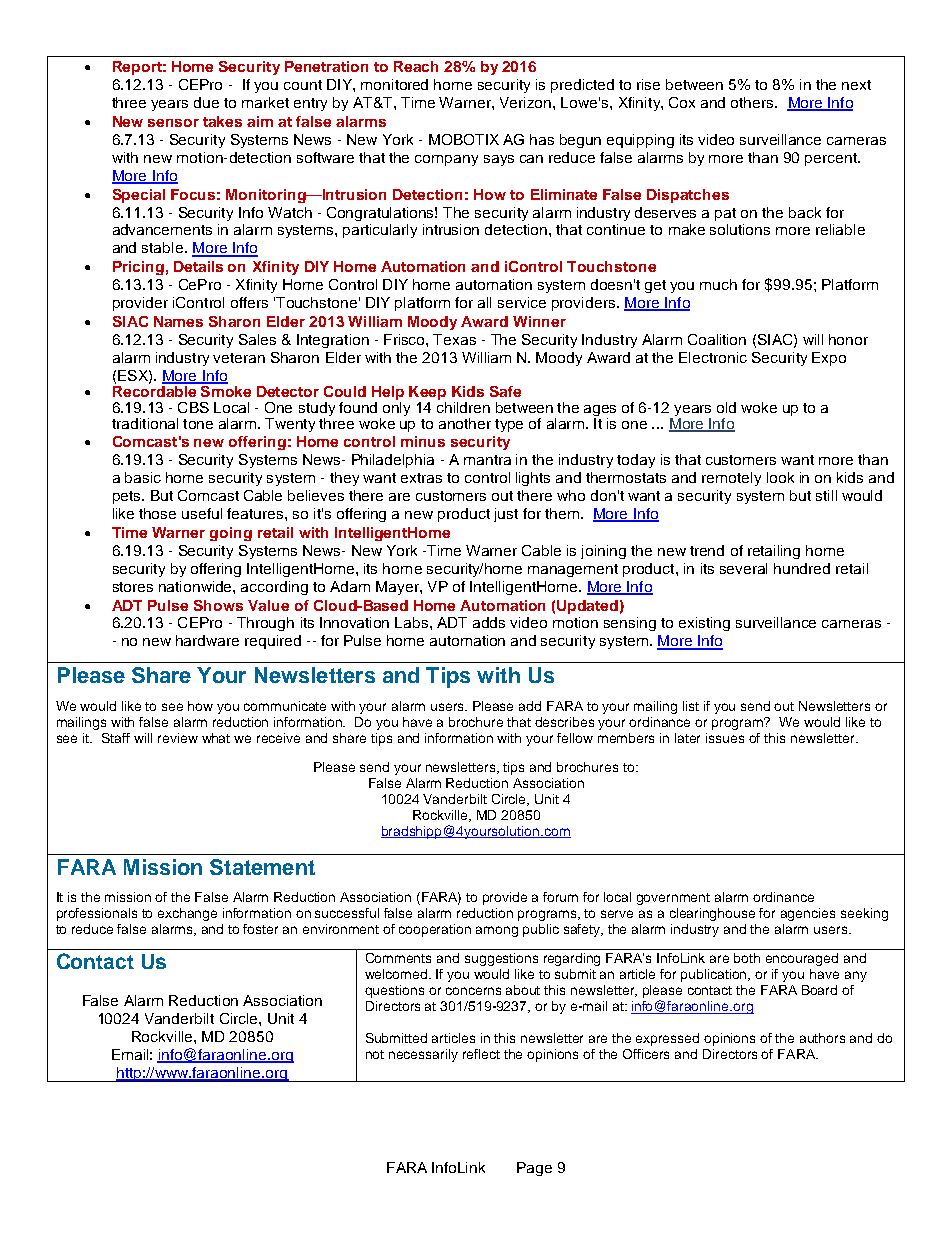 The image size is (952, 1233). Describe the element at coordinates (725, 738) in the image. I see `issues` at that location.
